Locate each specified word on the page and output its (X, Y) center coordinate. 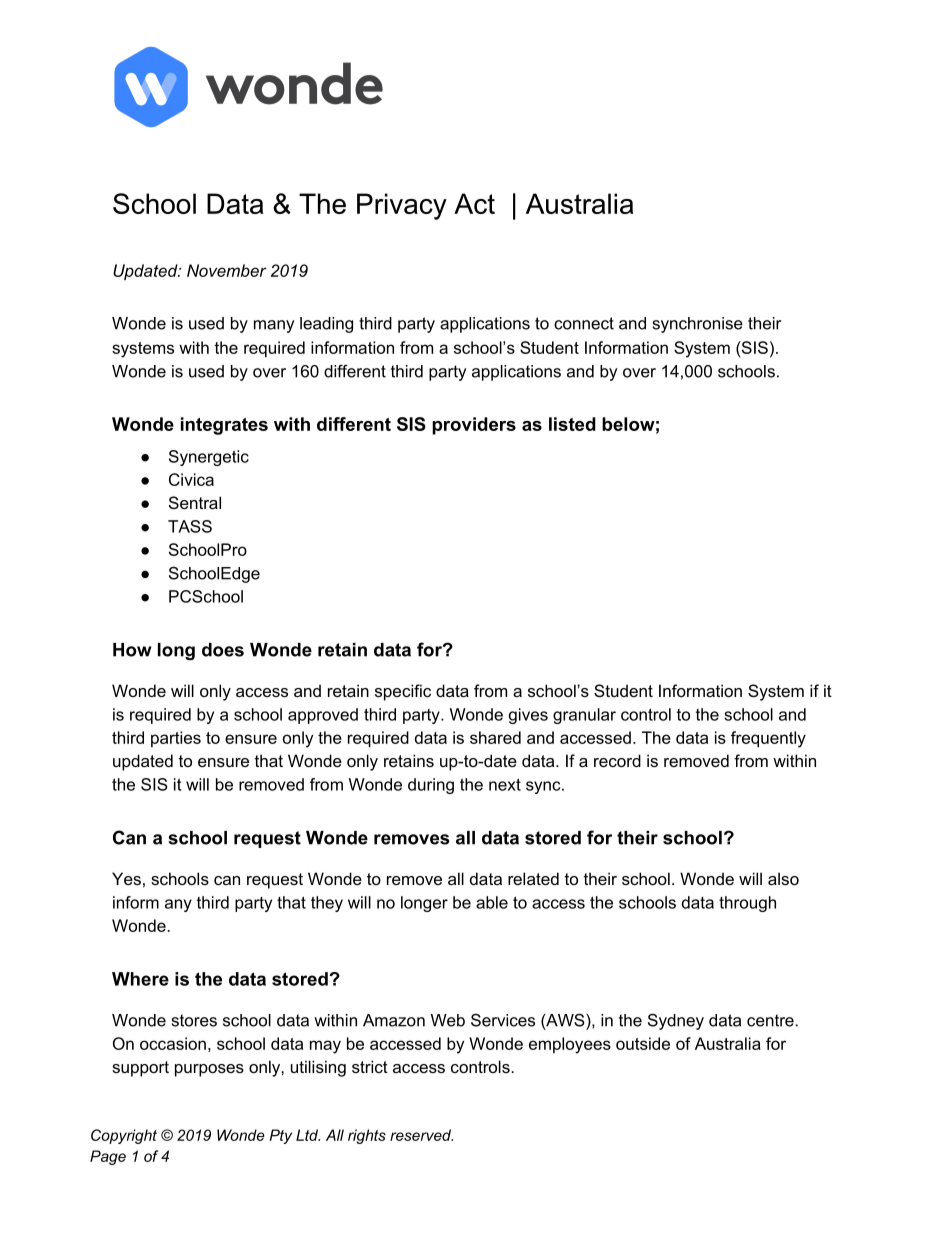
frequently (768, 739)
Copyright (124, 1136)
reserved (421, 1135)
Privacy (402, 206)
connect (584, 323)
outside (643, 1043)
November (227, 270)
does (223, 650)
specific (403, 692)
